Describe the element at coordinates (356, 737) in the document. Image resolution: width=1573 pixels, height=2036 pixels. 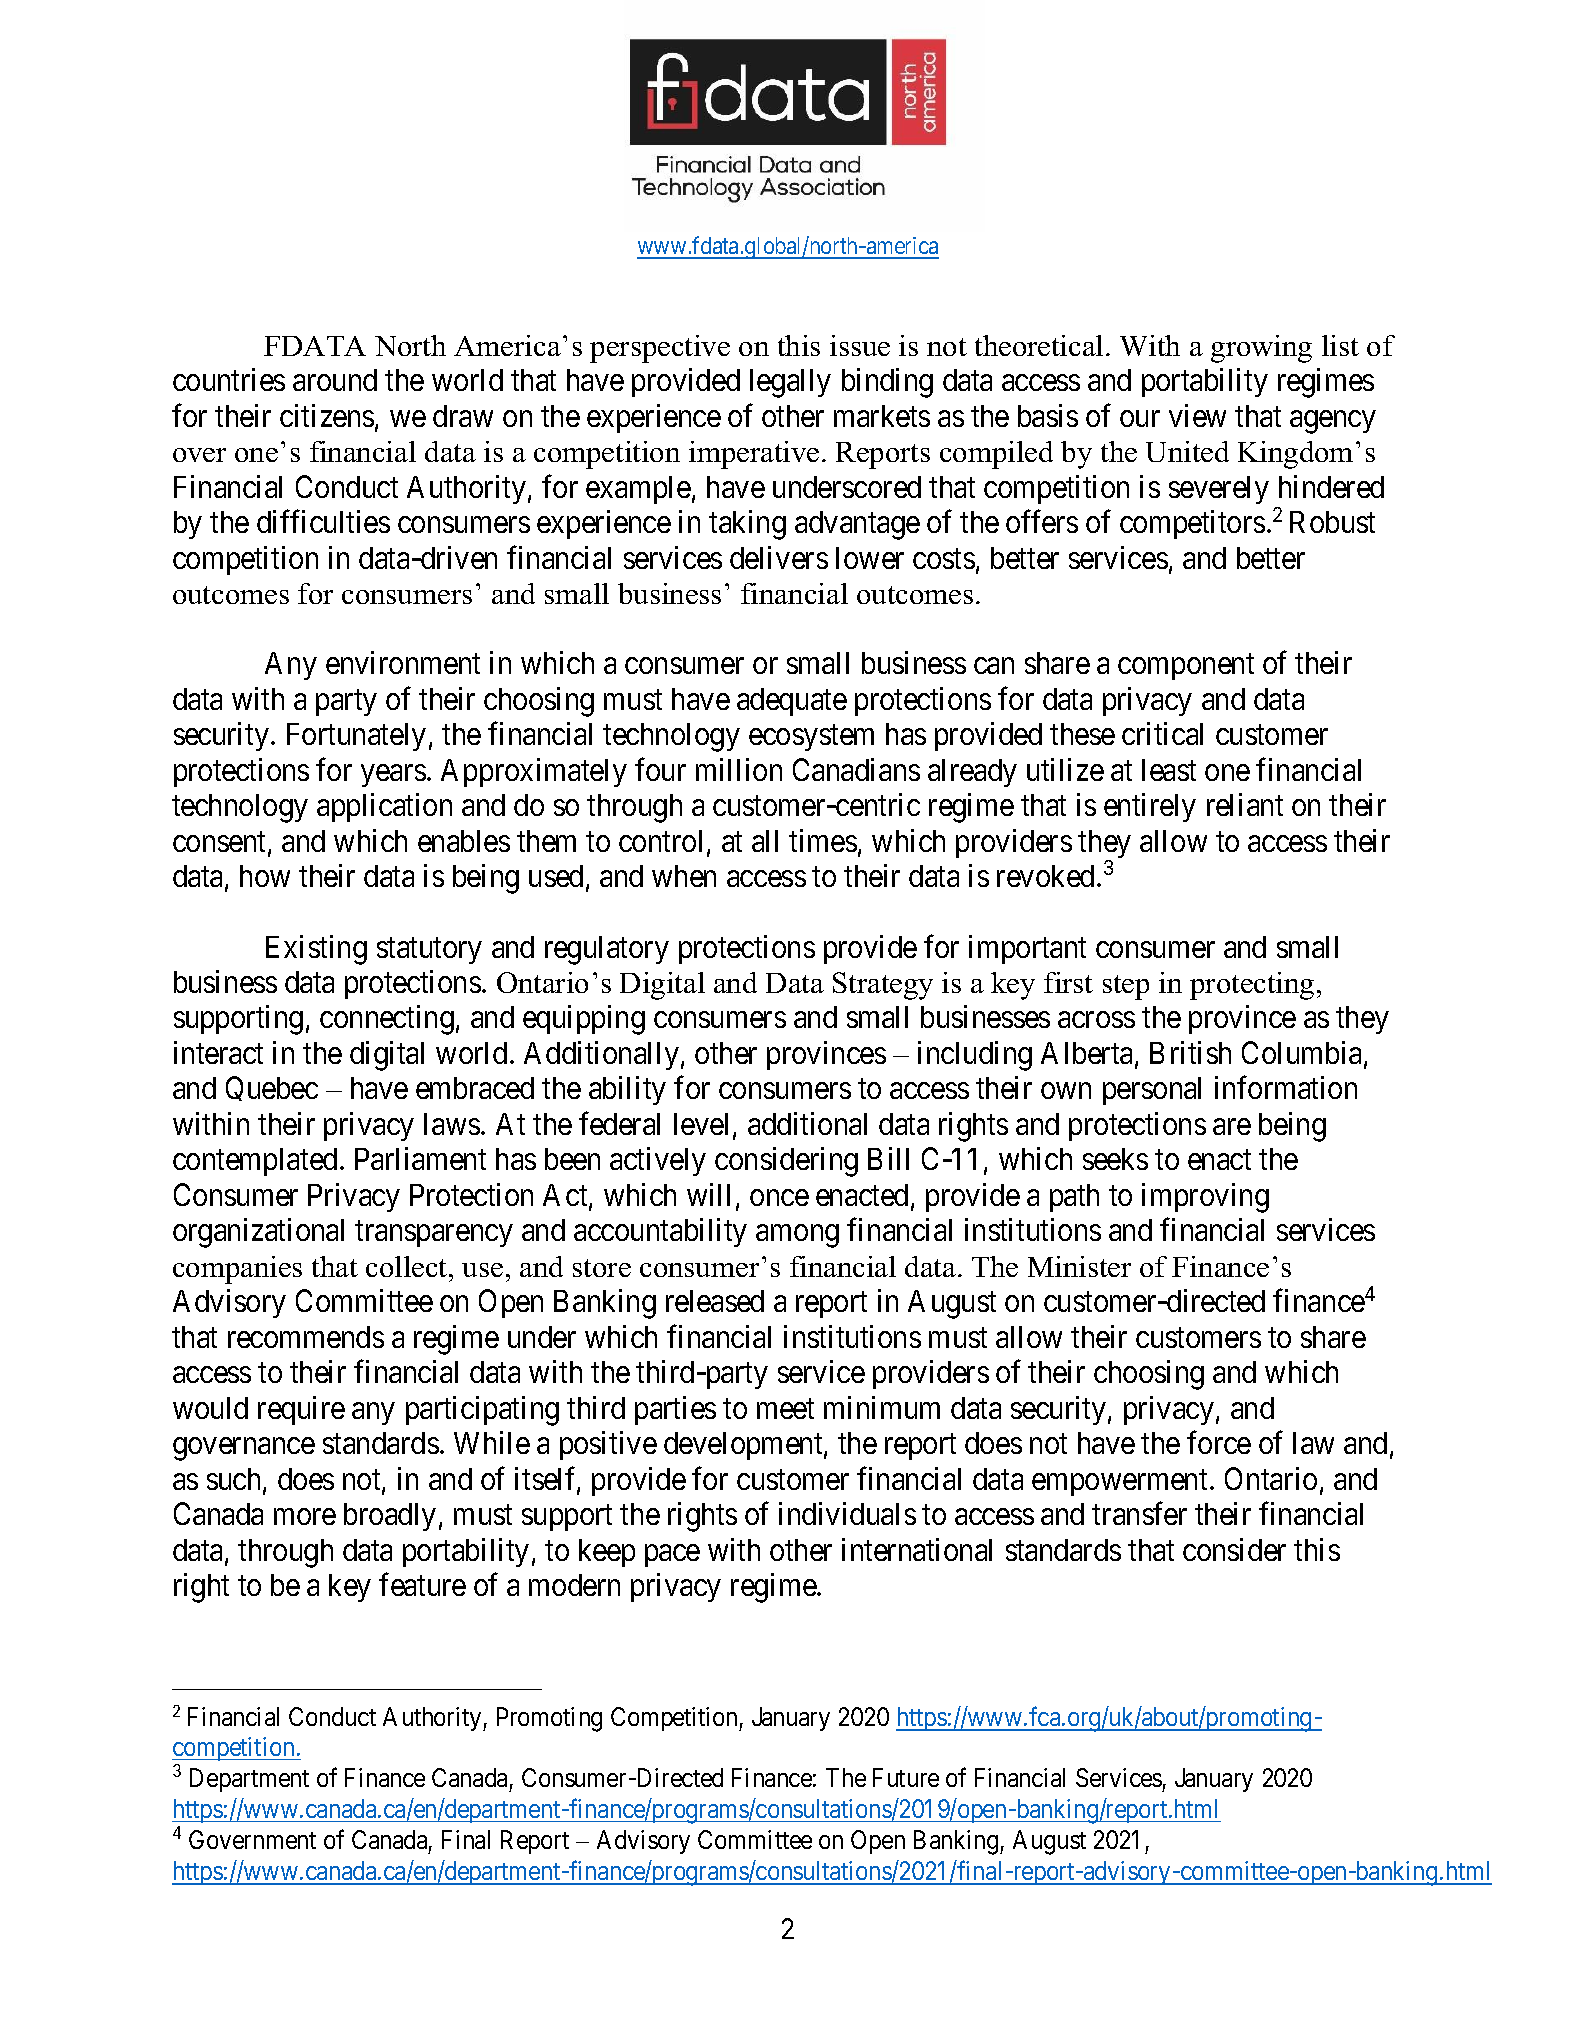
I see `Fortunately` at that location.
